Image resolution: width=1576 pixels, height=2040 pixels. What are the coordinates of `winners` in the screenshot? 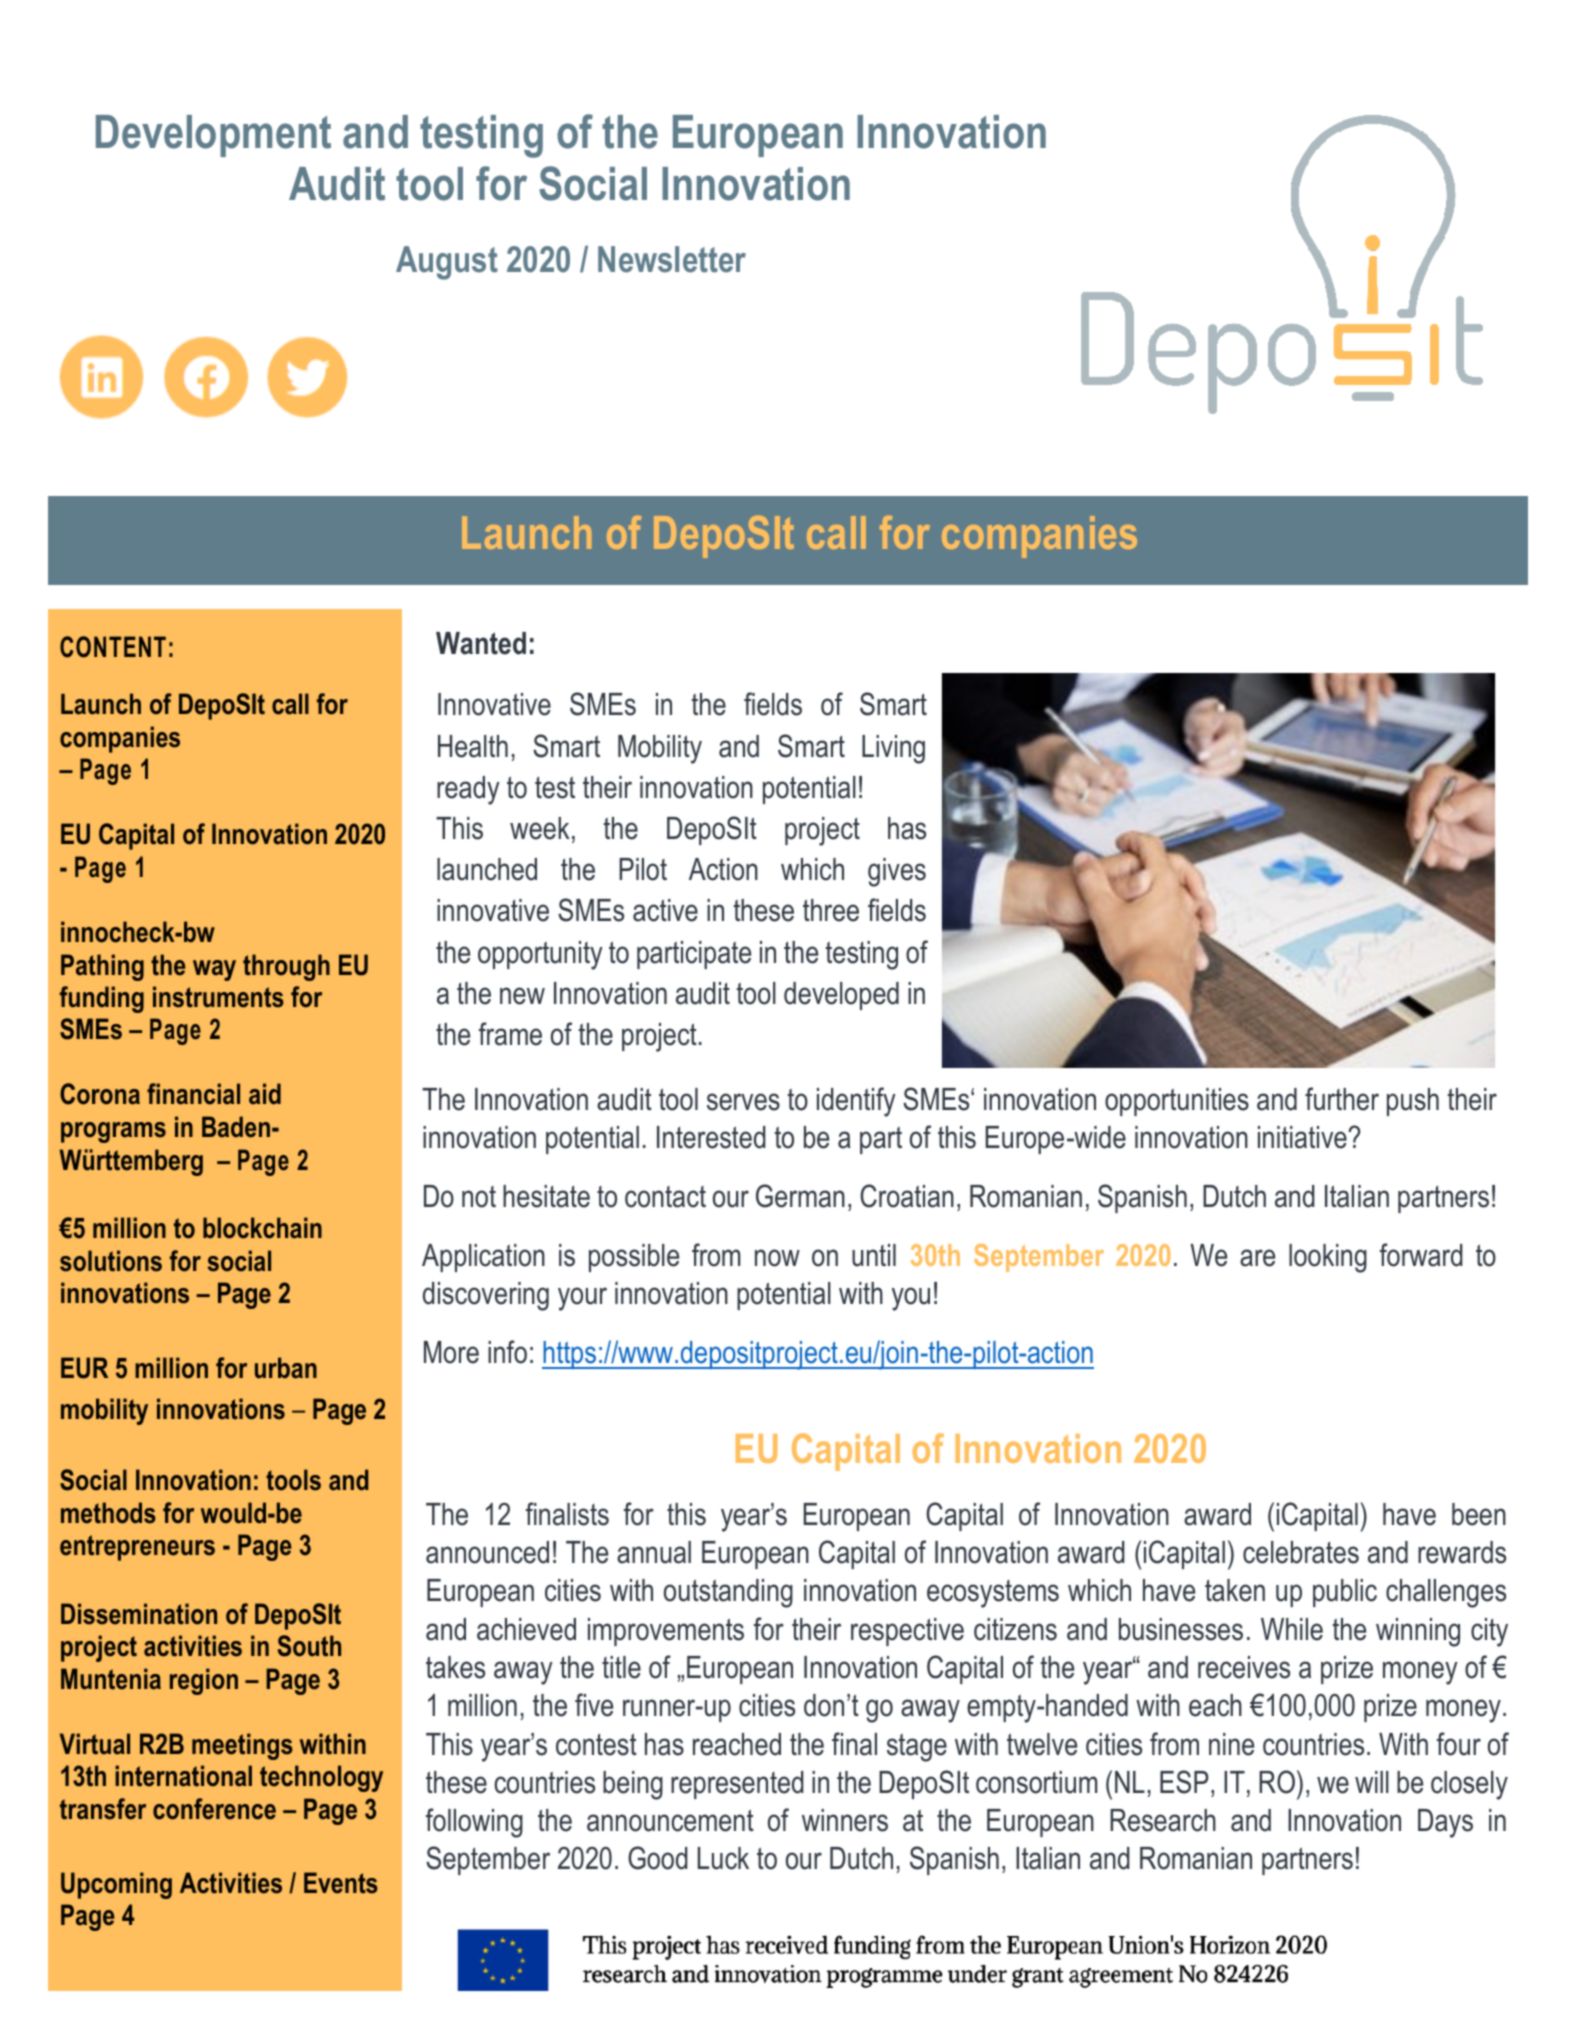 It's located at (845, 1820).
